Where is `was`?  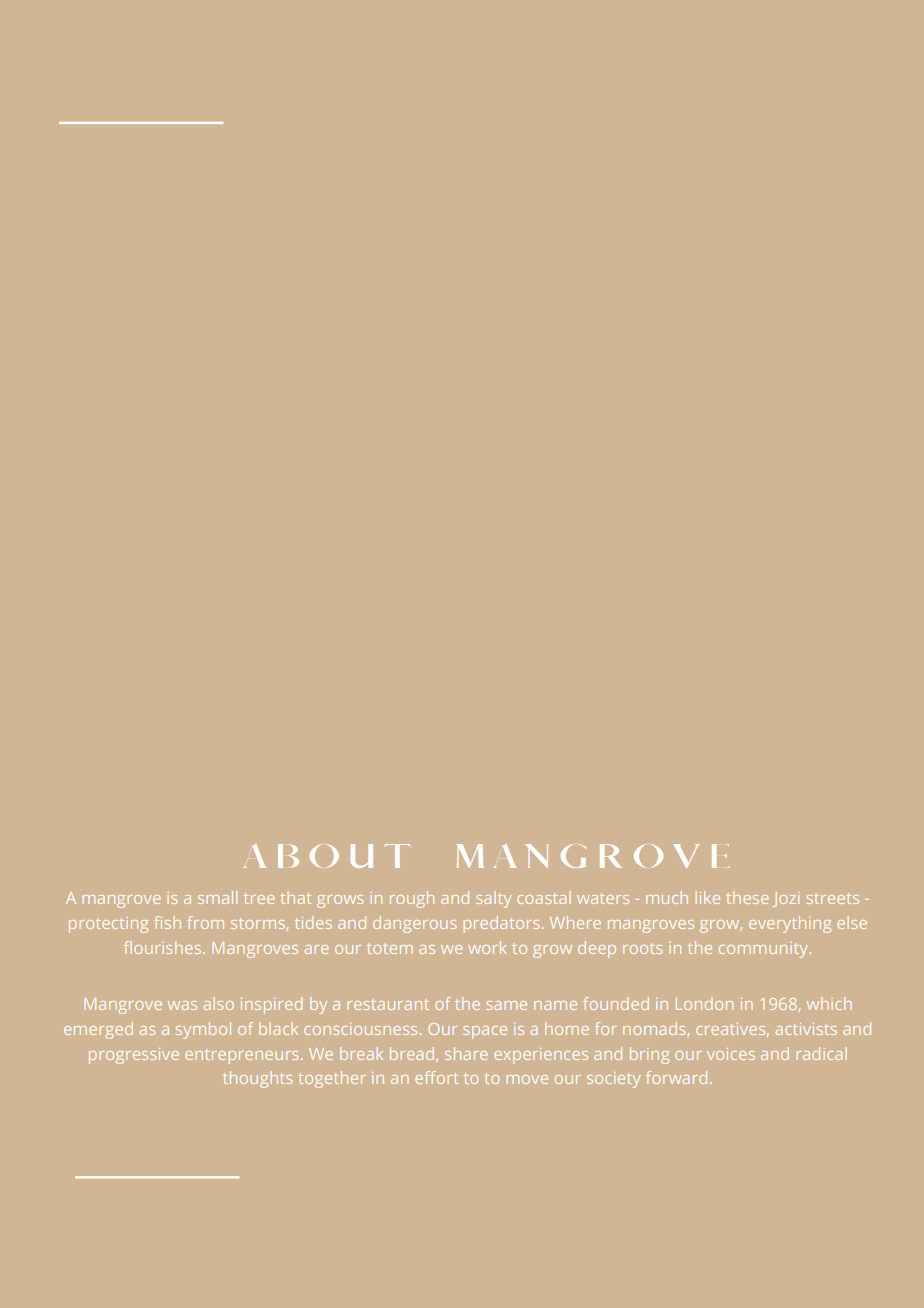
was is located at coordinates (182, 1005).
